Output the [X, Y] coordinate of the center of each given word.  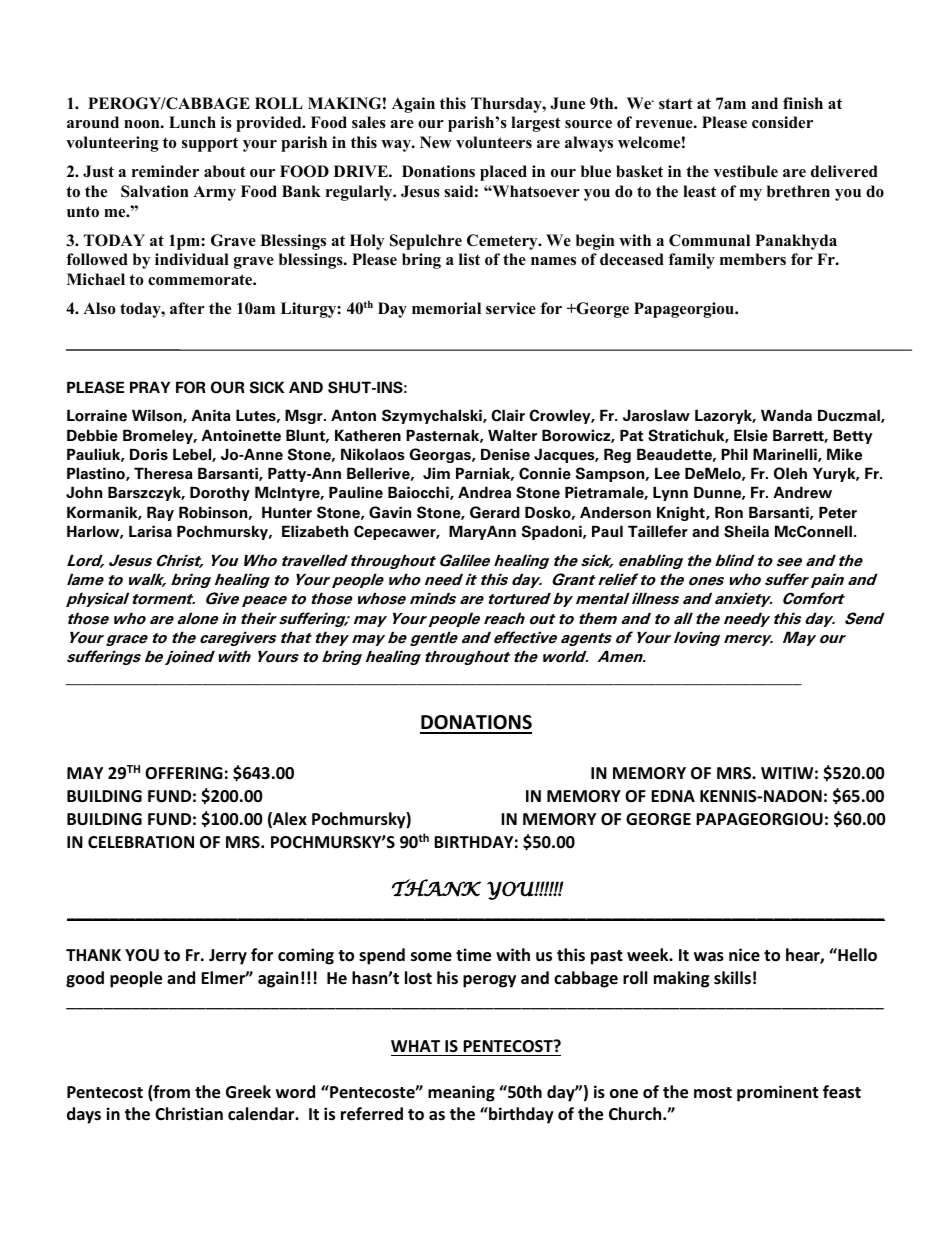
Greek [248, 1092]
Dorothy [220, 493]
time [473, 955]
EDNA [673, 796]
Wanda [786, 415]
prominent [777, 1093]
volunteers [494, 142]
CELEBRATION [141, 842]
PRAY [150, 387]
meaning [461, 1093]
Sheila [746, 531]
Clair [508, 415]
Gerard [495, 512]
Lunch [192, 122]
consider [782, 122]
